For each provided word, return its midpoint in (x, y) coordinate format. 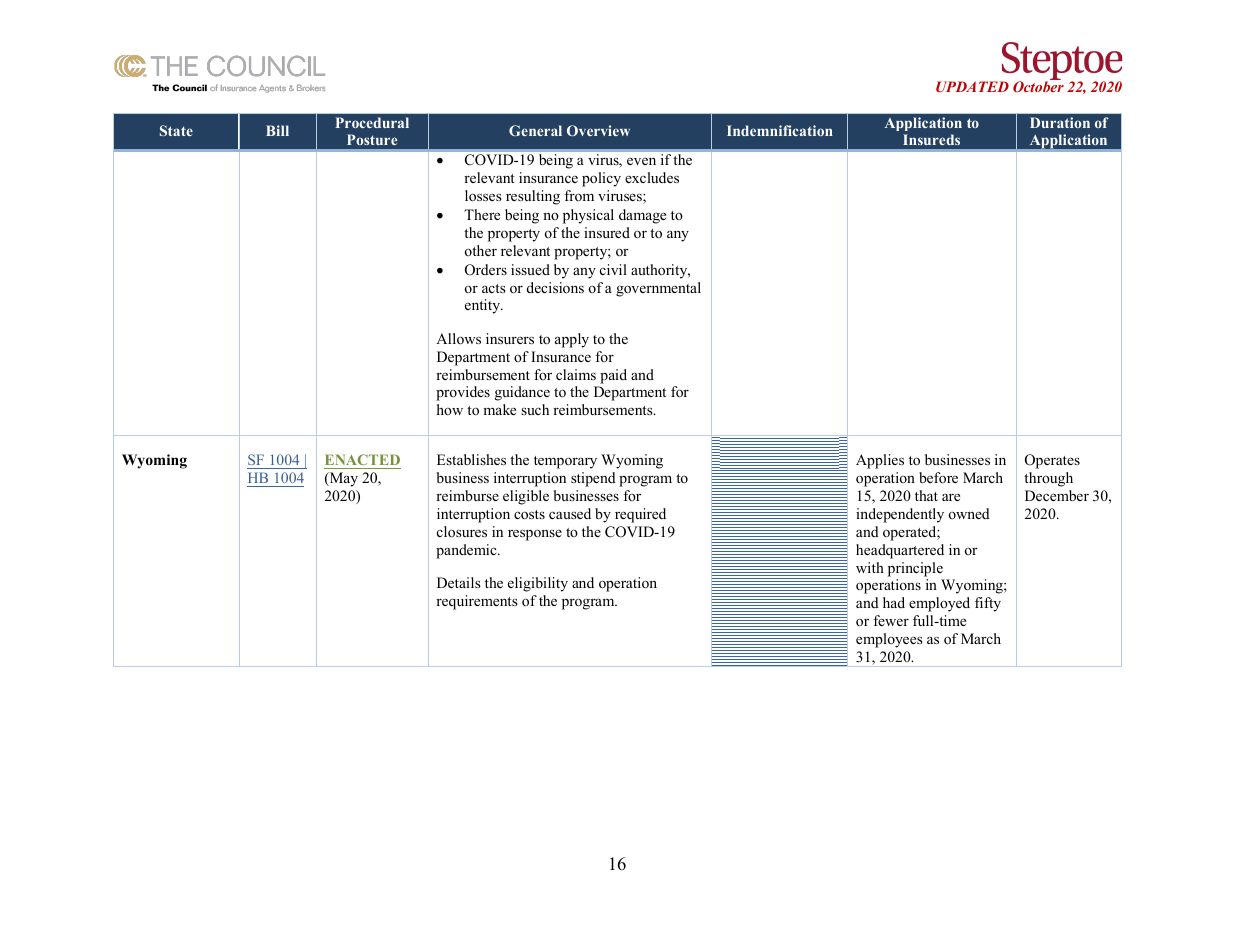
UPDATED (972, 86)
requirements (477, 602)
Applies (880, 461)
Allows (458, 338)
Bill (277, 130)
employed (939, 604)
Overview (598, 130)
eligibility (538, 584)
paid (613, 376)
